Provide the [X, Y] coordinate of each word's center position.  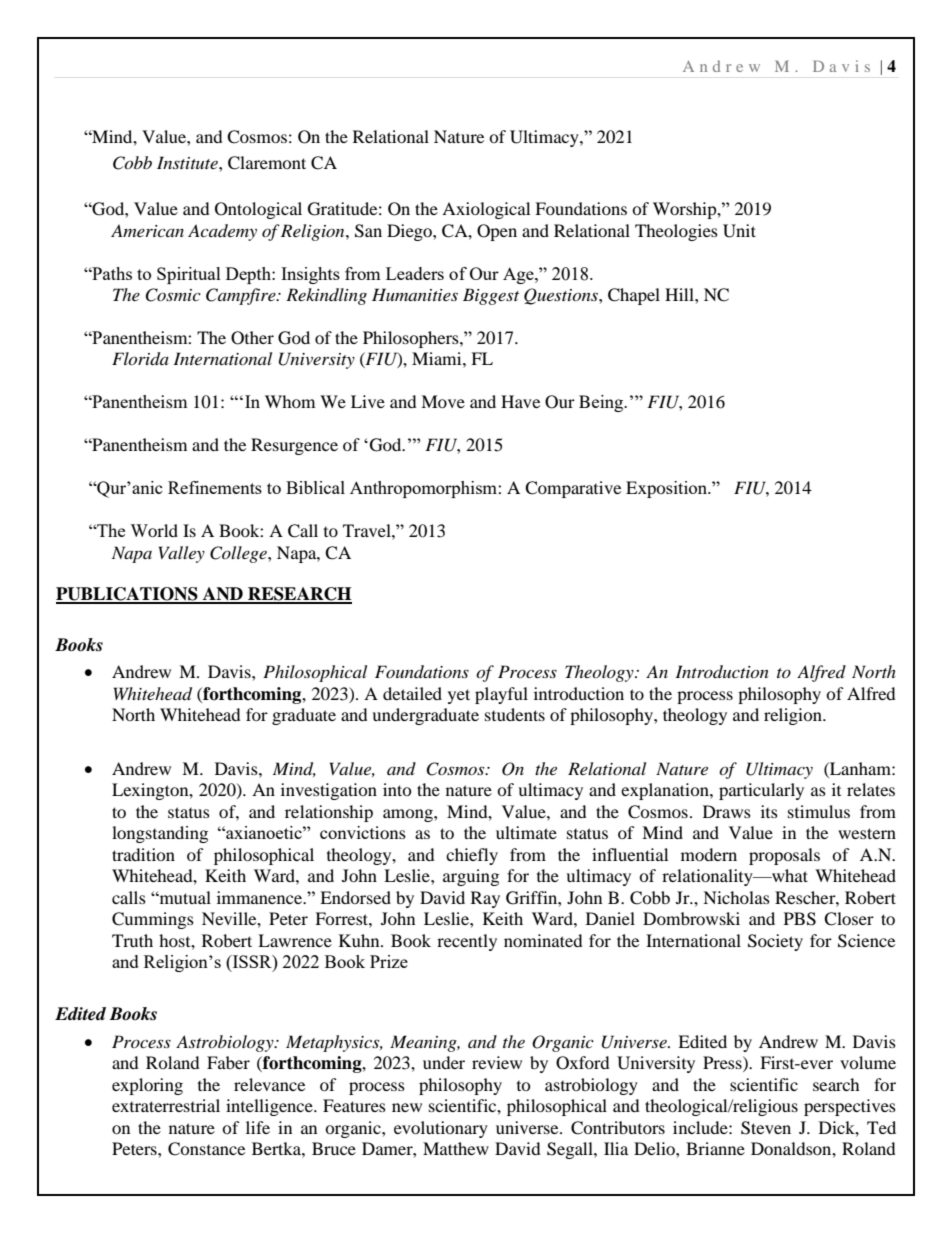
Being [602, 403]
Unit [739, 231]
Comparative [573, 489]
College [239, 554]
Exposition [668, 489]
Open [497, 232]
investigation [329, 791]
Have [520, 401]
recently [467, 942]
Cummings [153, 920]
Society [775, 942]
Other [252, 338]
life [258, 1127]
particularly [761, 791]
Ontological [258, 210]
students [515, 714]
